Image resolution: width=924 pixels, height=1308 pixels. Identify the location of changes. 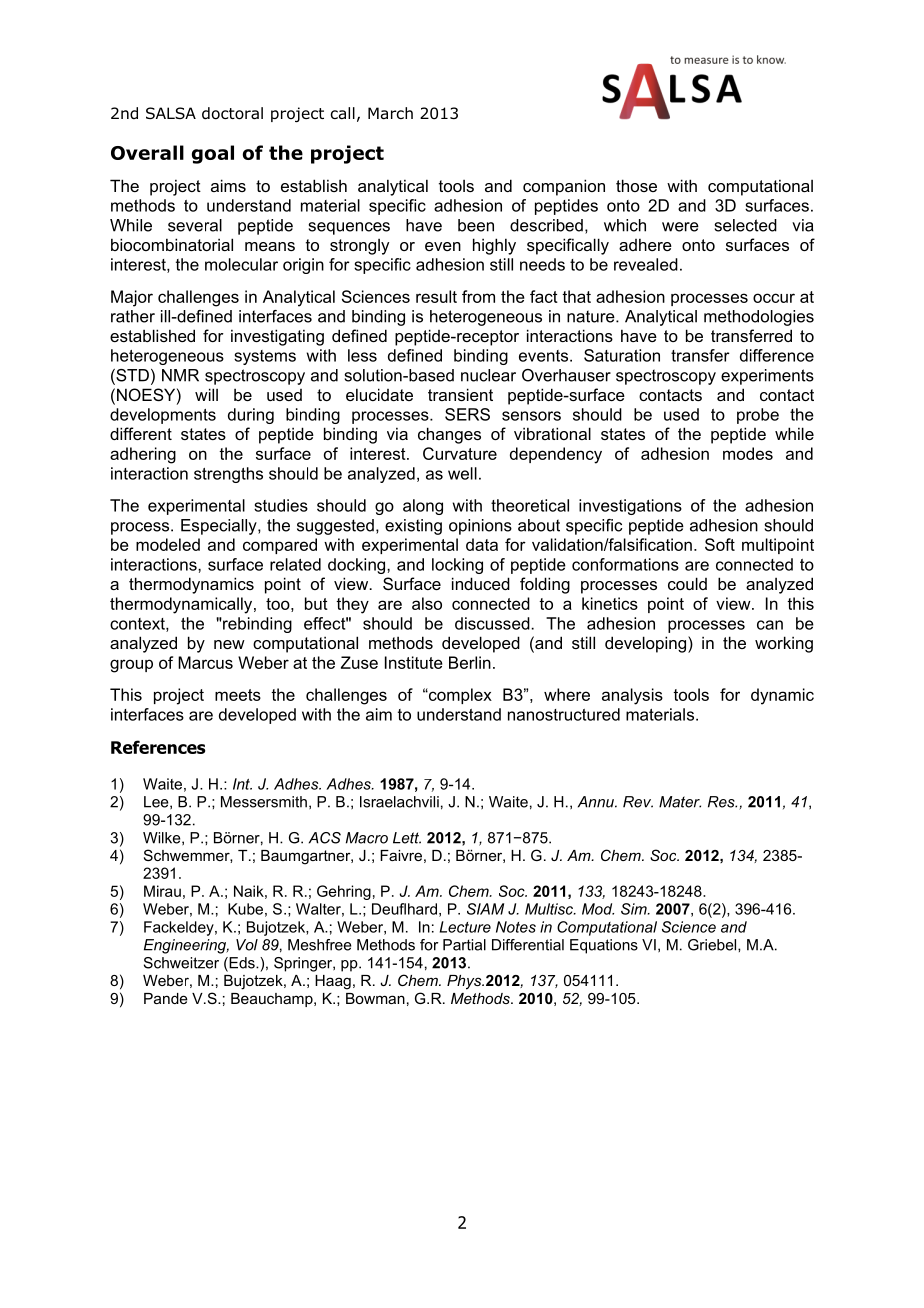
(449, 435).
